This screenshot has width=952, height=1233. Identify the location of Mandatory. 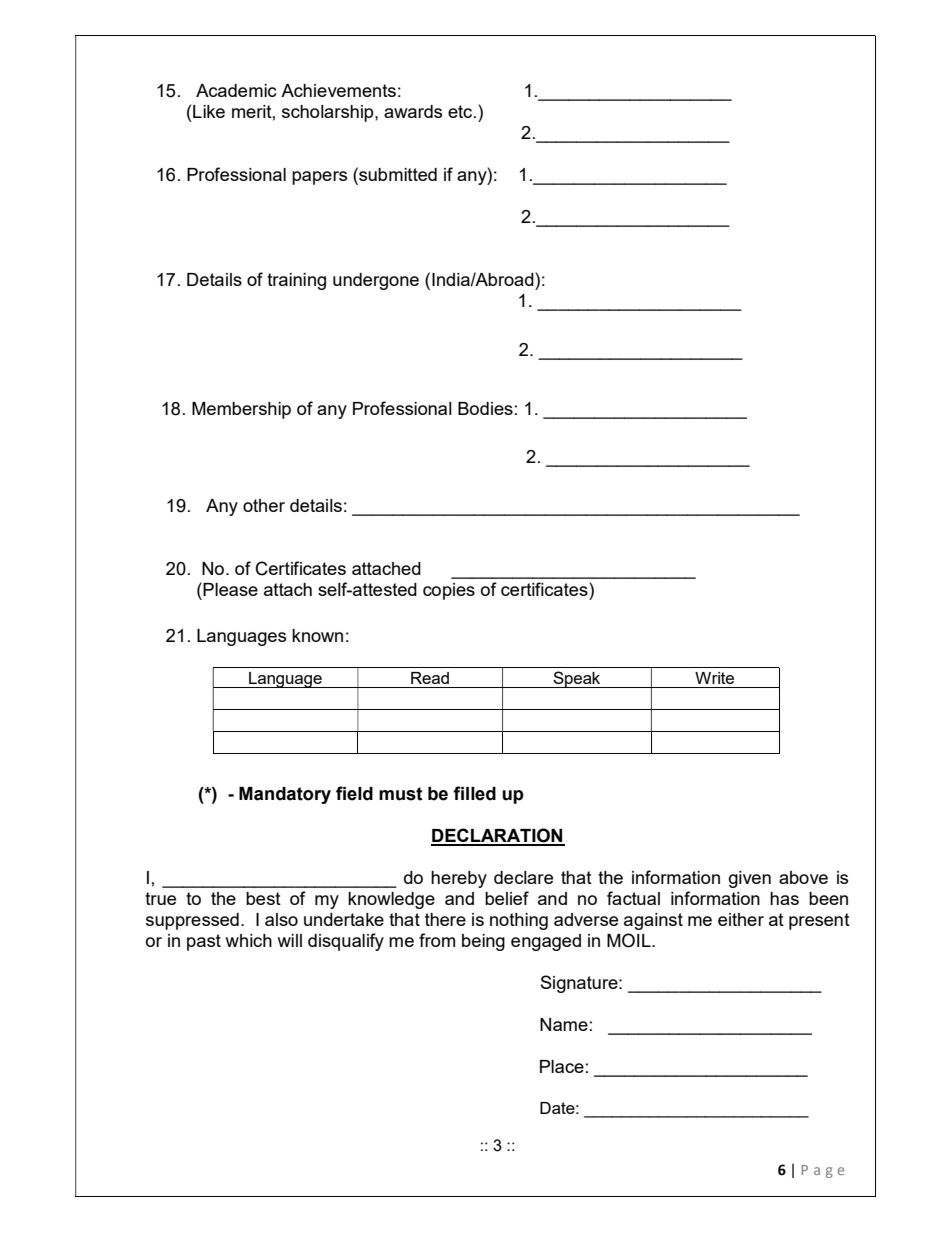
(285, 795).
